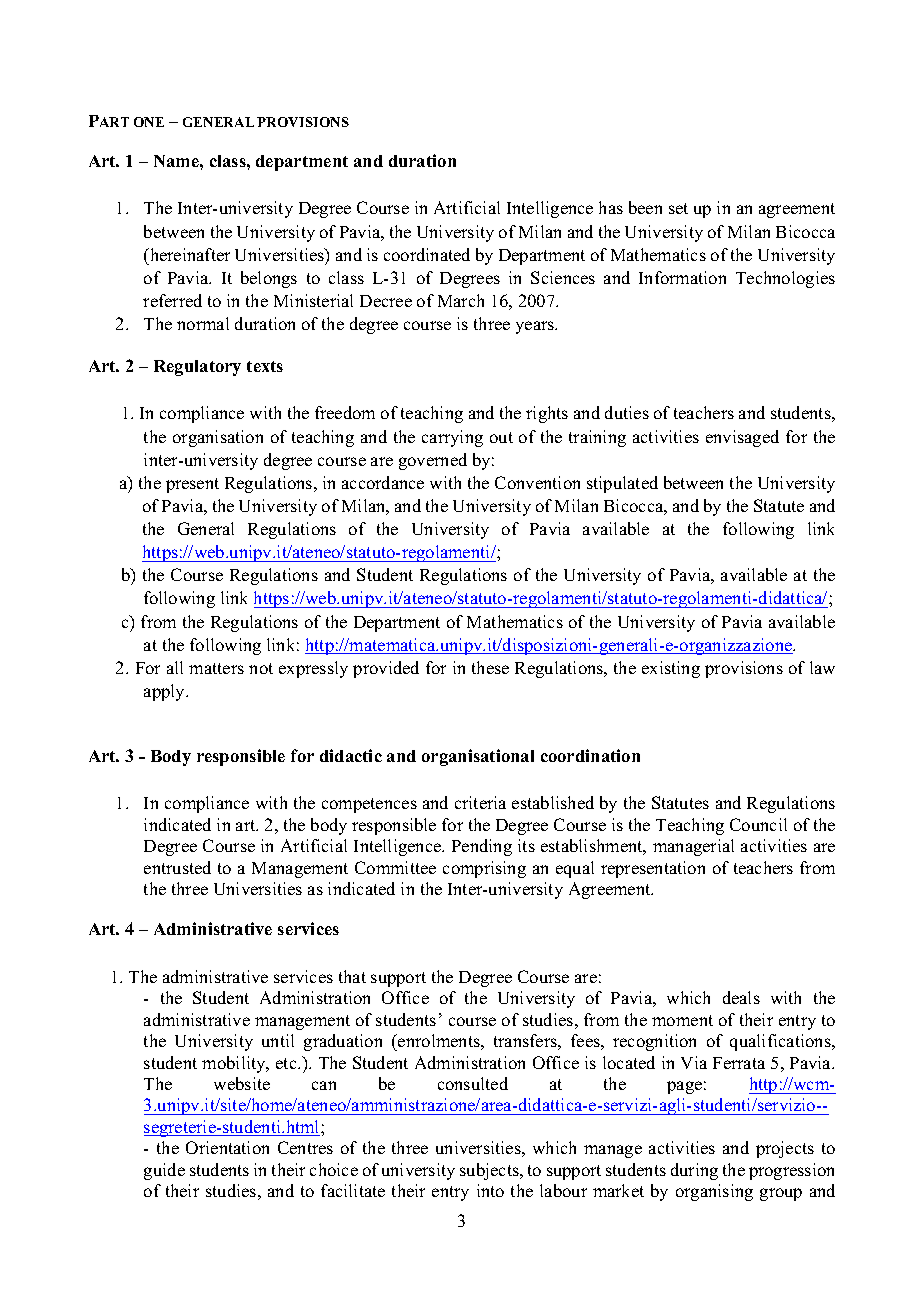 This document has width=924, height=1308. What do you see at coordinates (741, 997) in the document?
I see `deals` at bounding box center [741, 997].
